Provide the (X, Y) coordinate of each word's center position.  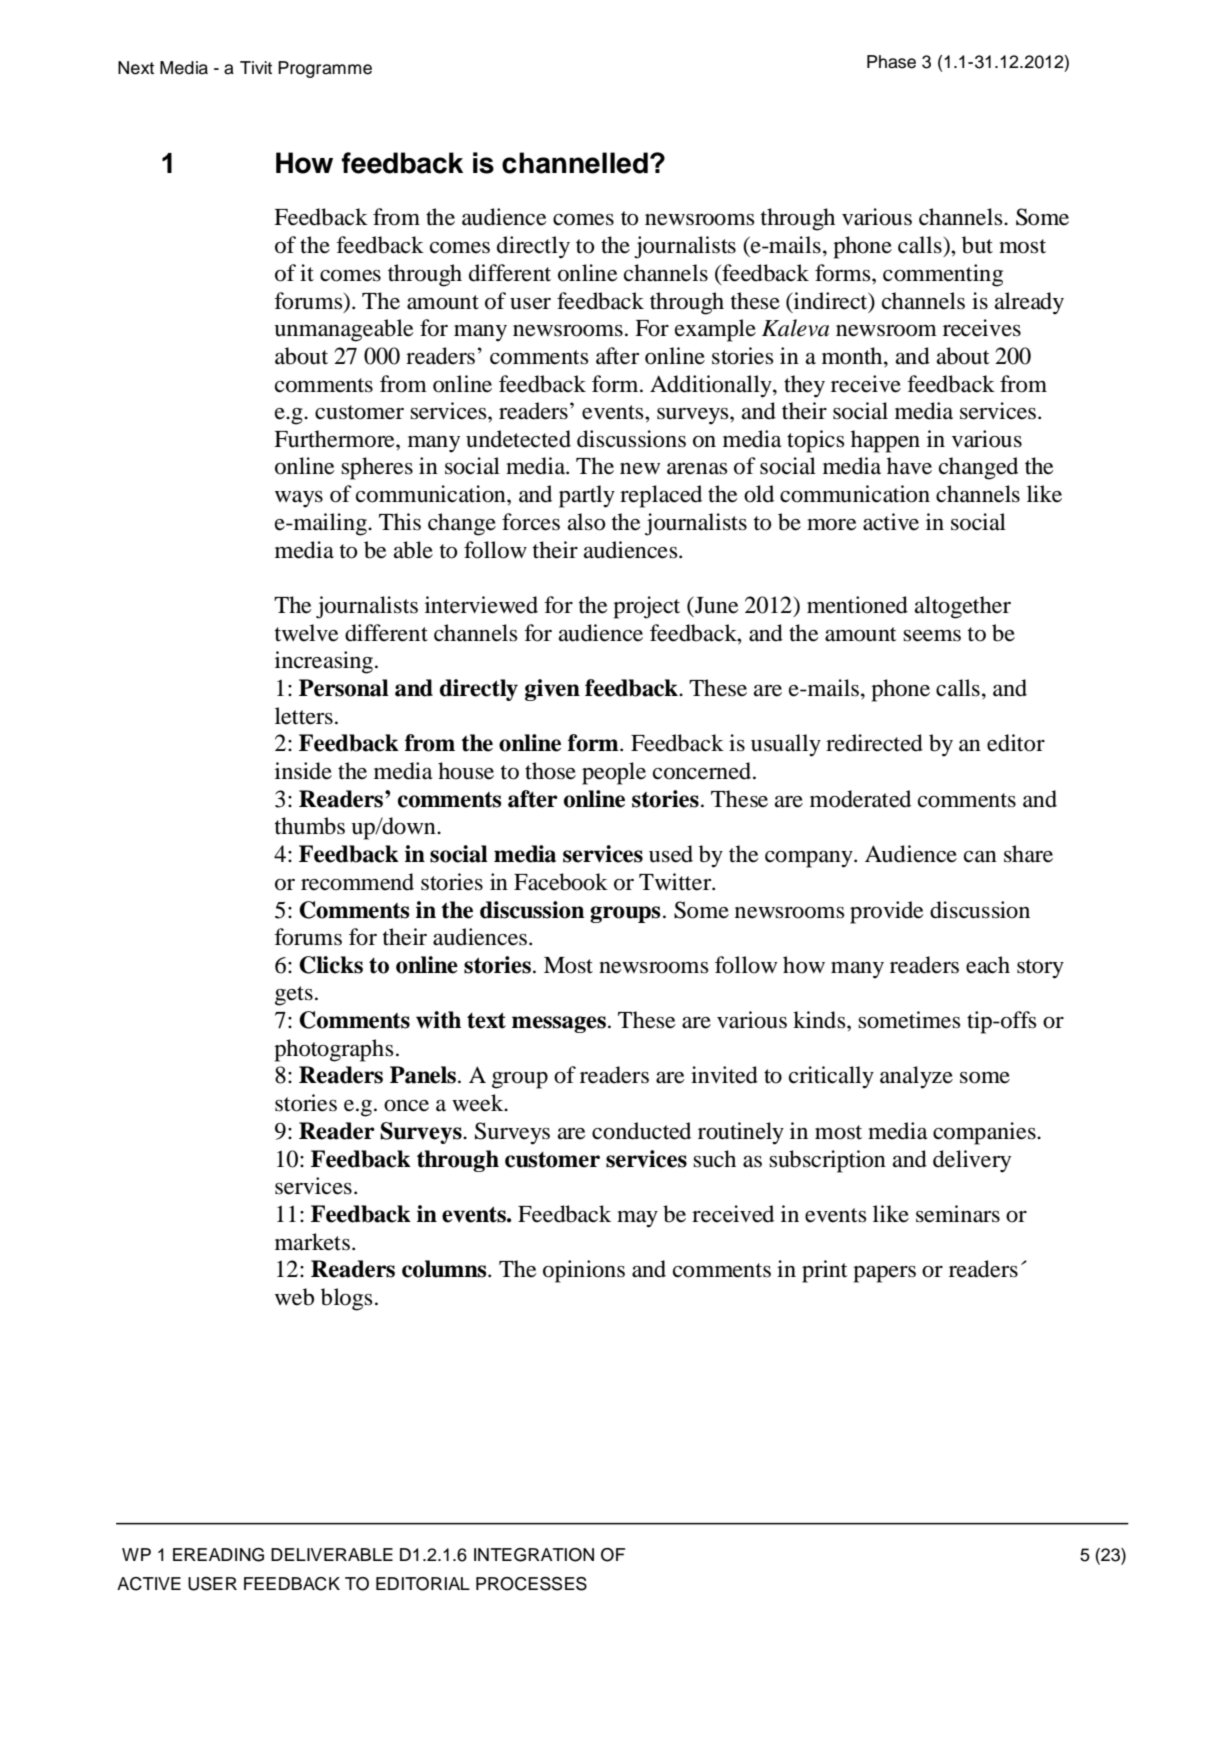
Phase (891, 62)
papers (884, 1274)
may (637, 1219)
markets (312, 1242)
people (614, 773)
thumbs (310, 826)
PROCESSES (531, 1584)
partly (587, 496)
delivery (972, 1161)
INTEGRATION (534, 1555)
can (980, 857)
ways (299, 499)
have (909, 466)
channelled (575, 163)
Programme (325, 69)
